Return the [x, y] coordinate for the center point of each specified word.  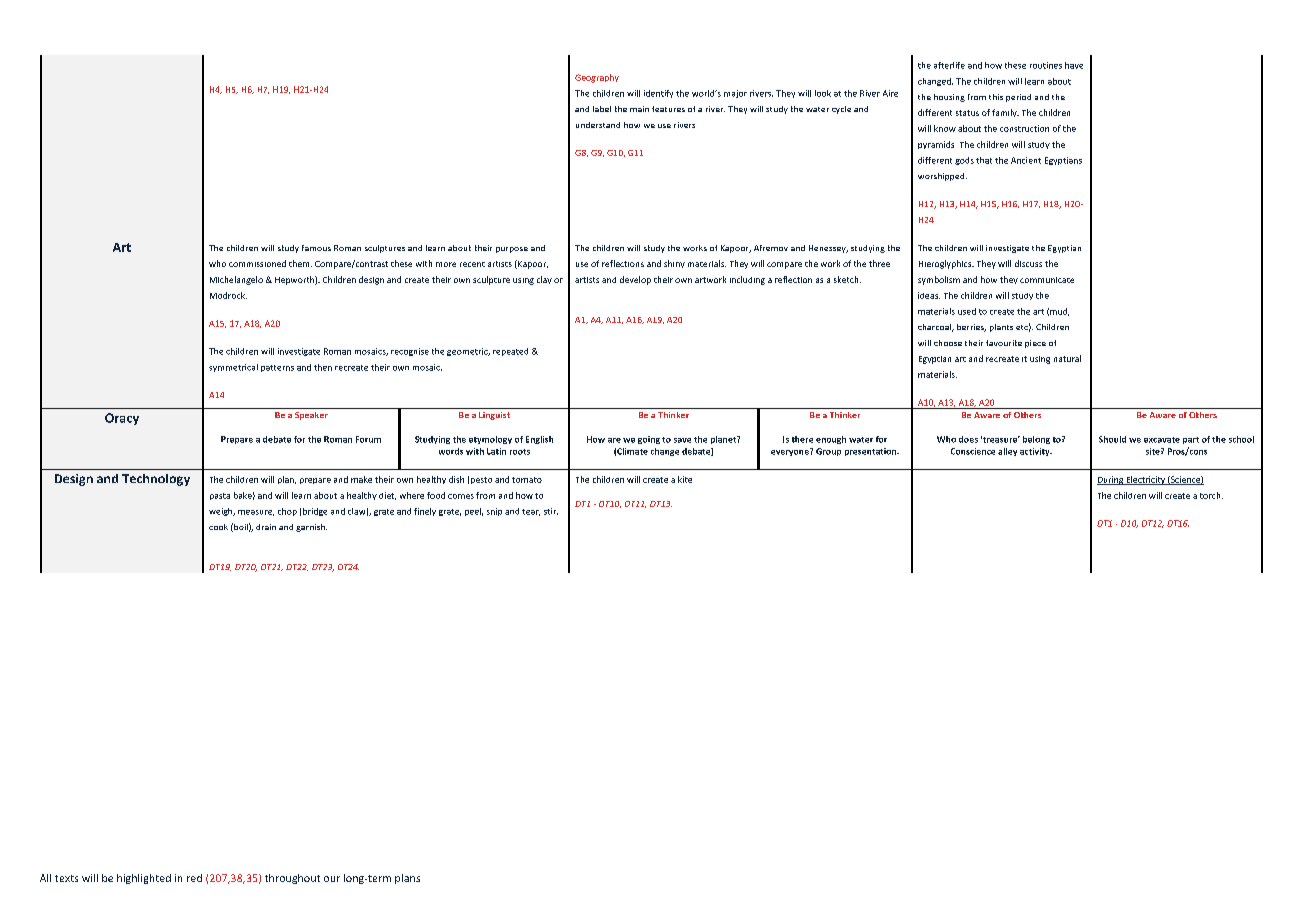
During [1111, 480]
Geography [597, 78]
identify [658, 94]
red [194, 878]
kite [685, 479]
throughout [292, 879]
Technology [156, 480]
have [1074, 65]
